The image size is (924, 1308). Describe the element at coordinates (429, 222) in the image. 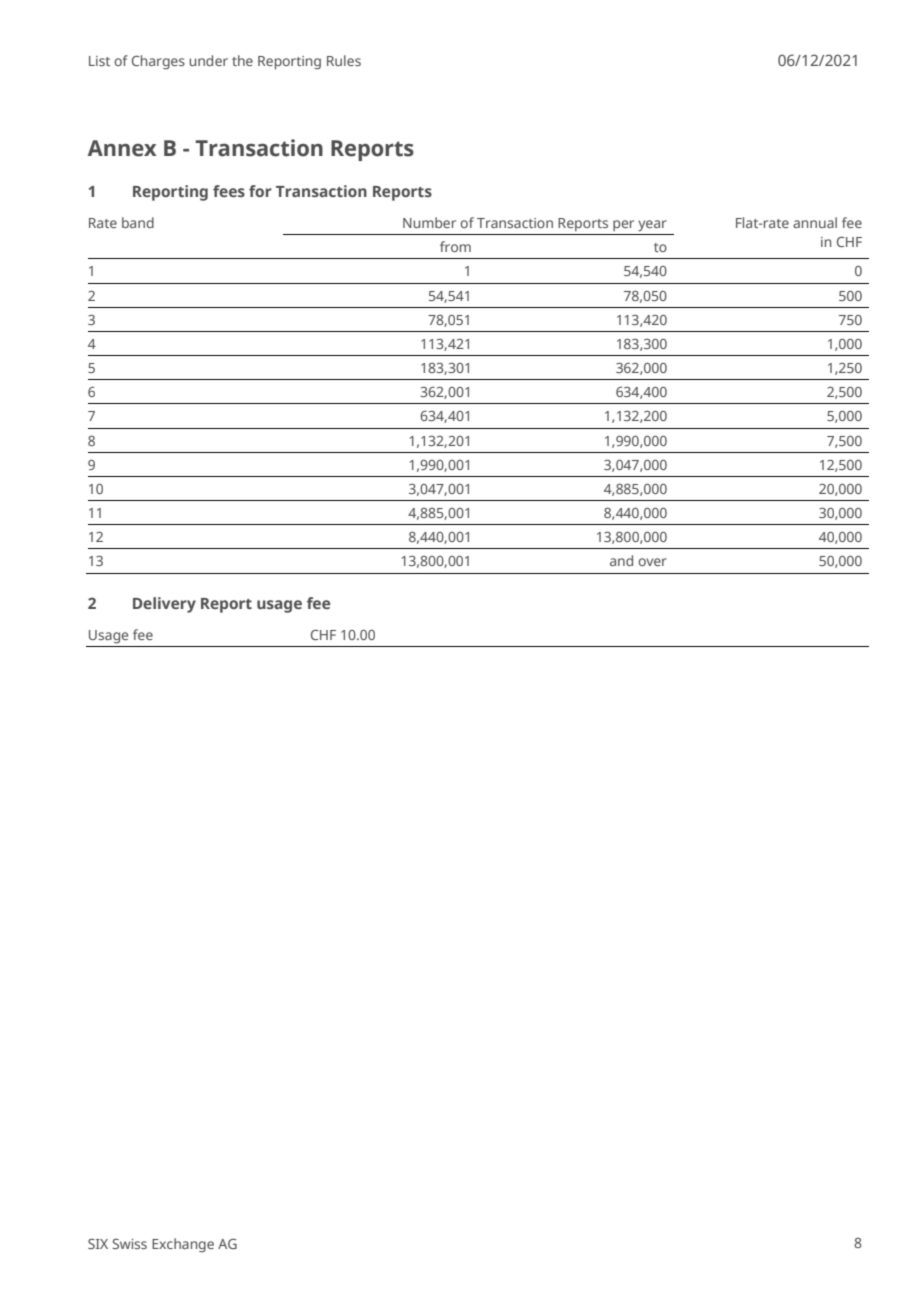

I see `Number` at that location.
